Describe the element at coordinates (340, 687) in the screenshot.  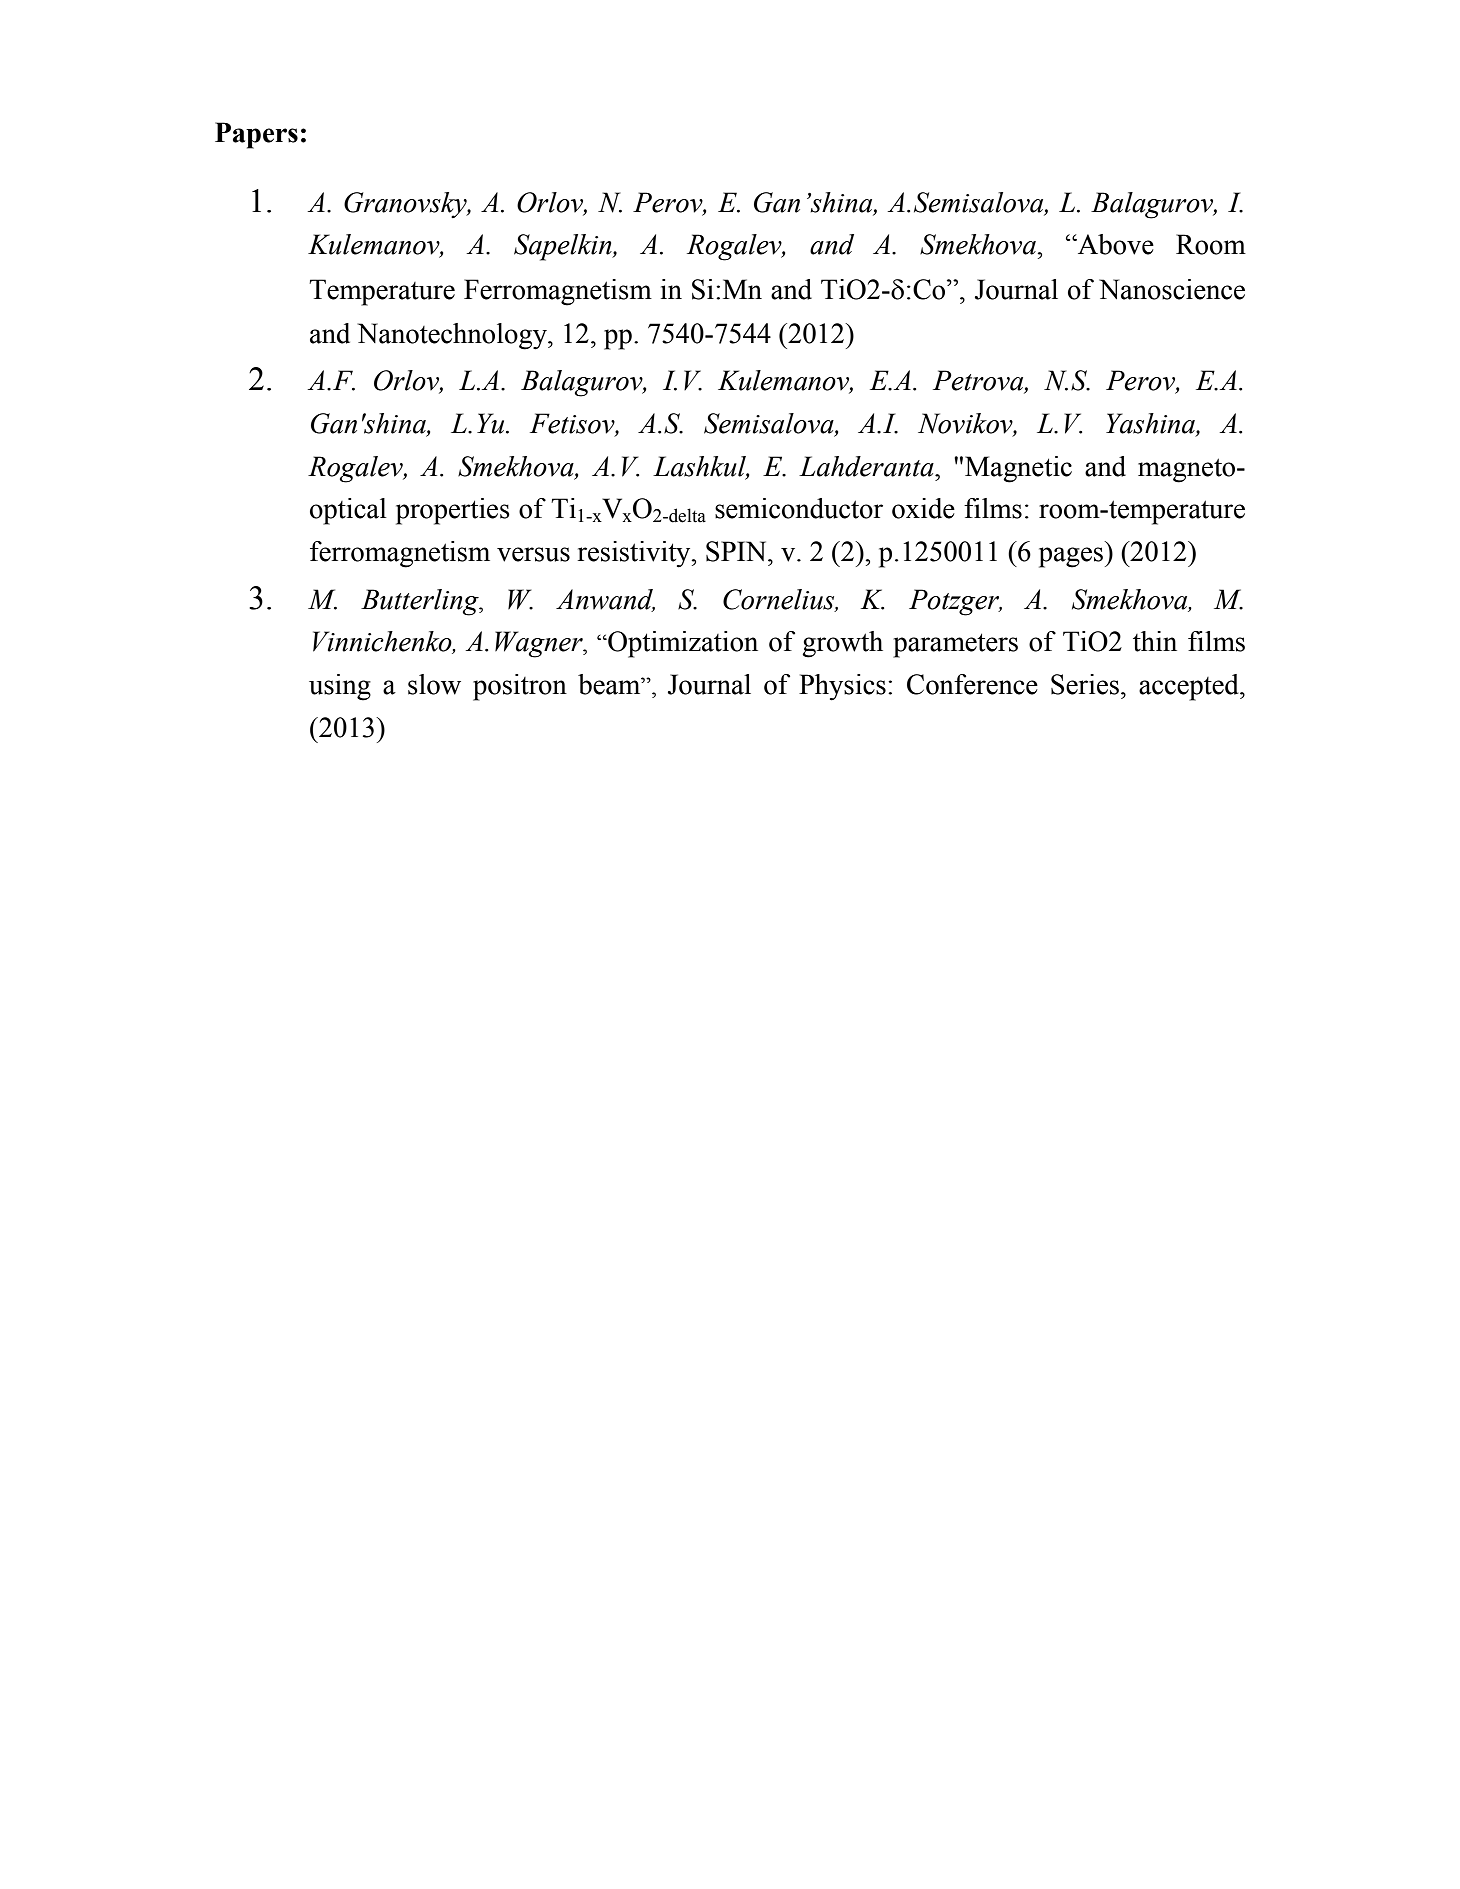
I see `using` at that location.
